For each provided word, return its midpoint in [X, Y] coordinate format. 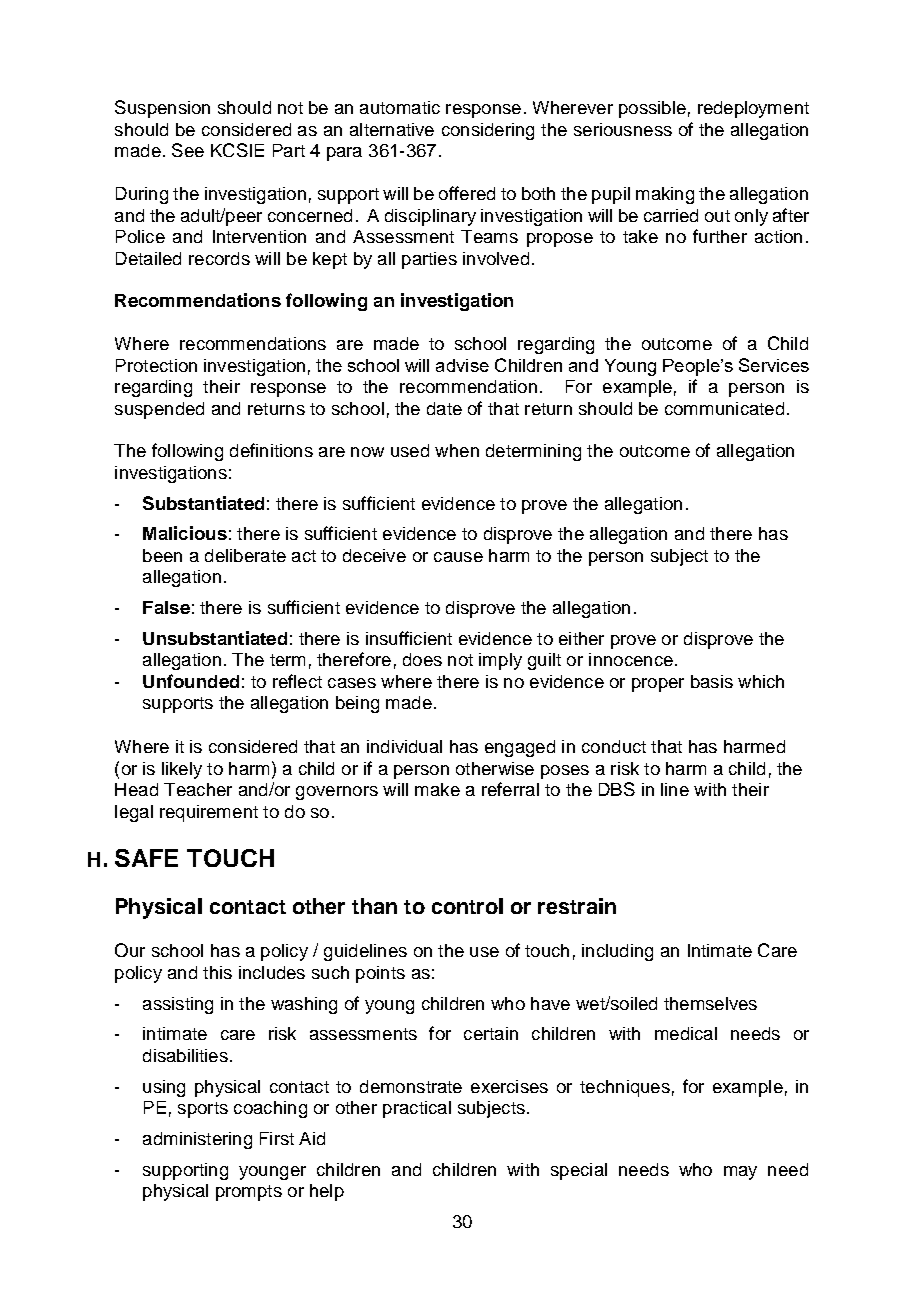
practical [417, 1109]
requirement [209, 813]
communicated [724, 408]
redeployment [753, 109]
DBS [617, 789]
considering [488, 131]
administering [197, 1140]
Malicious [185, 533]
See [188, 150]
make [437, 789]
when [457, 450]
